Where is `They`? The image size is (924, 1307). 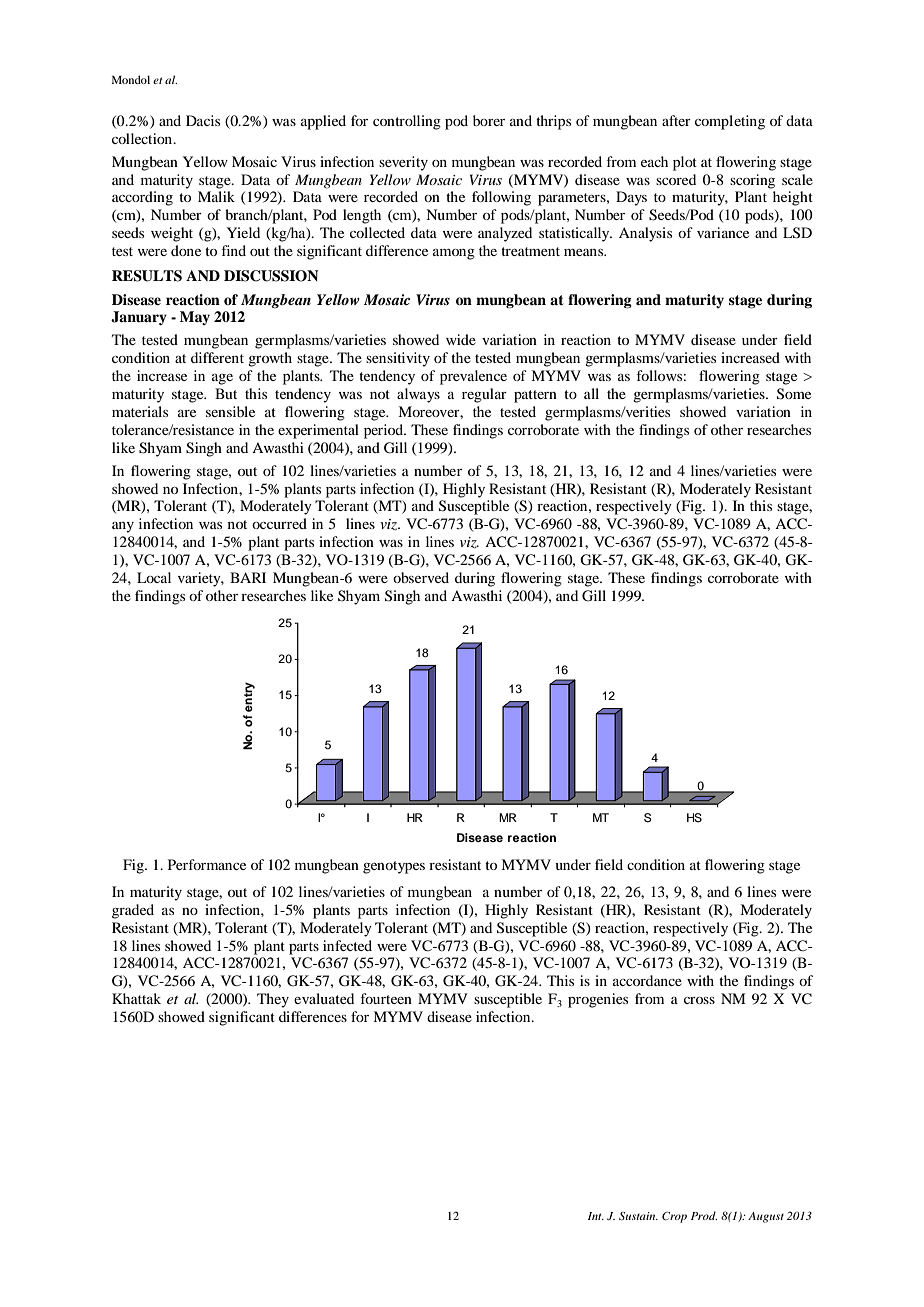
They is located at coordinates (273, 1000).
